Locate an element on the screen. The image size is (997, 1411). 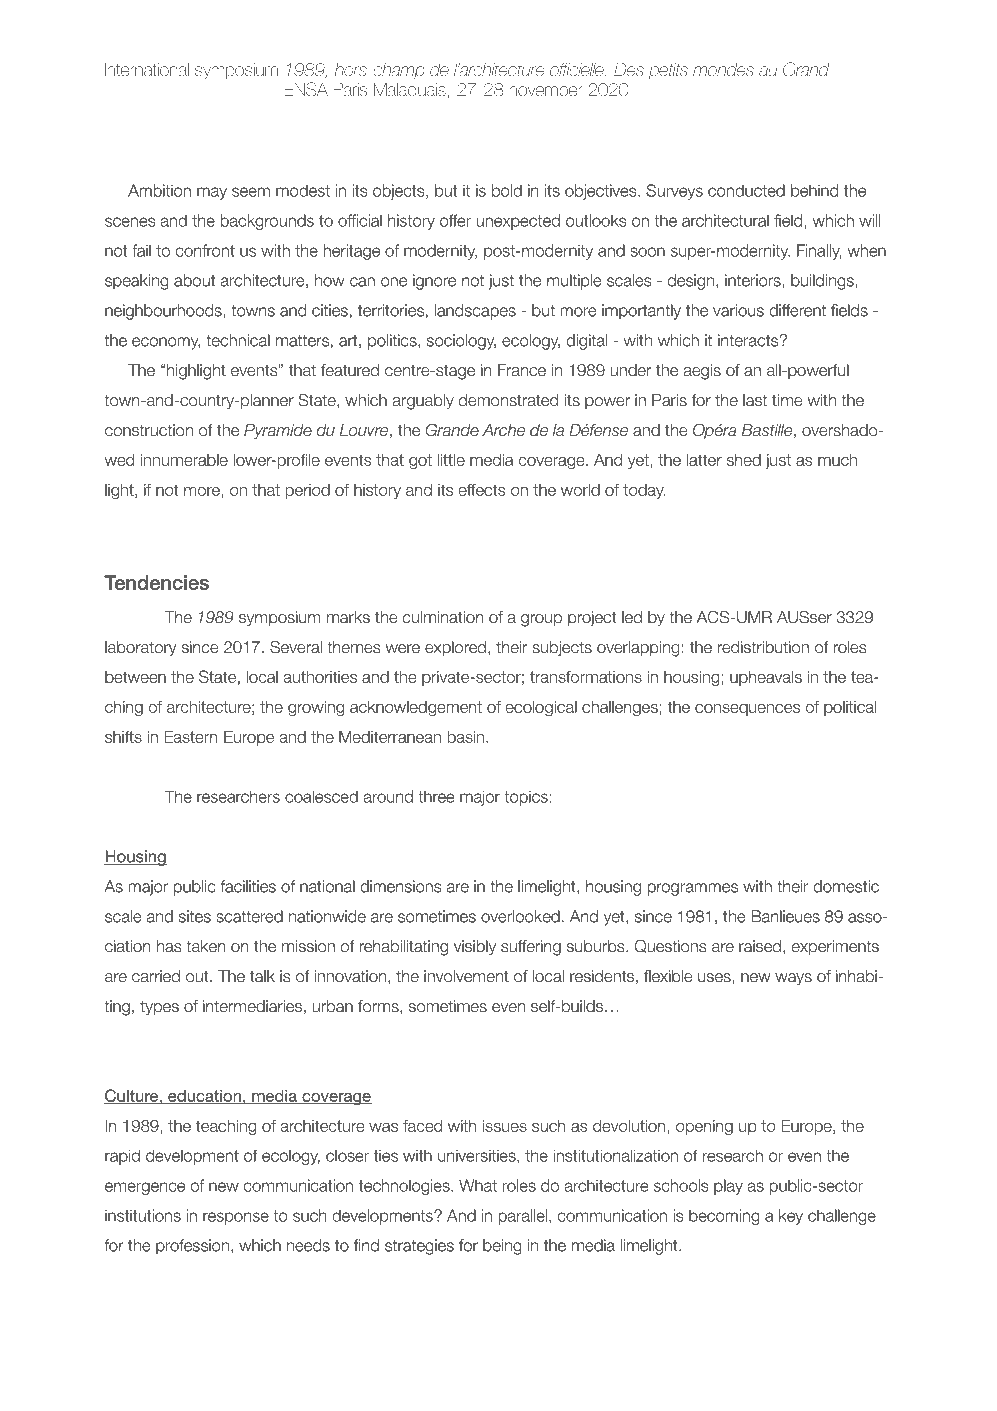
raised is located at coordinates (760, 946).
